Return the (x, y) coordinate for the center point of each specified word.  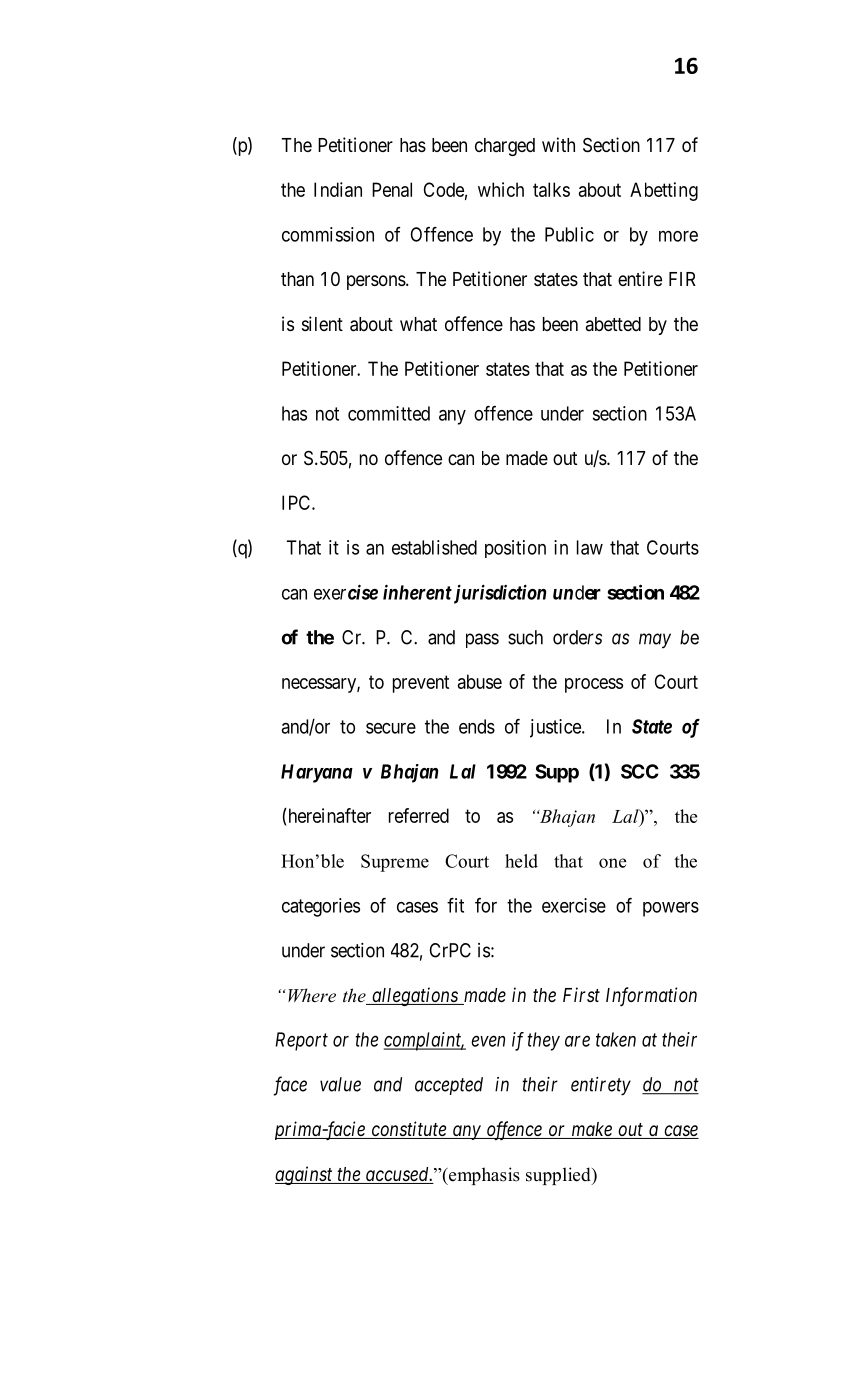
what (418, 324)
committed (389, 413)
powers (671, 909)
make (591, 1130)
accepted (449, 1086)
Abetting (664, 191)
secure (391, 728)
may (655, 641)
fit (455, 905)
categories (321, 907)
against (305, 1175)
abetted (613, 324)
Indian (338, 189)
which (501, 189)
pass (482, 640)
